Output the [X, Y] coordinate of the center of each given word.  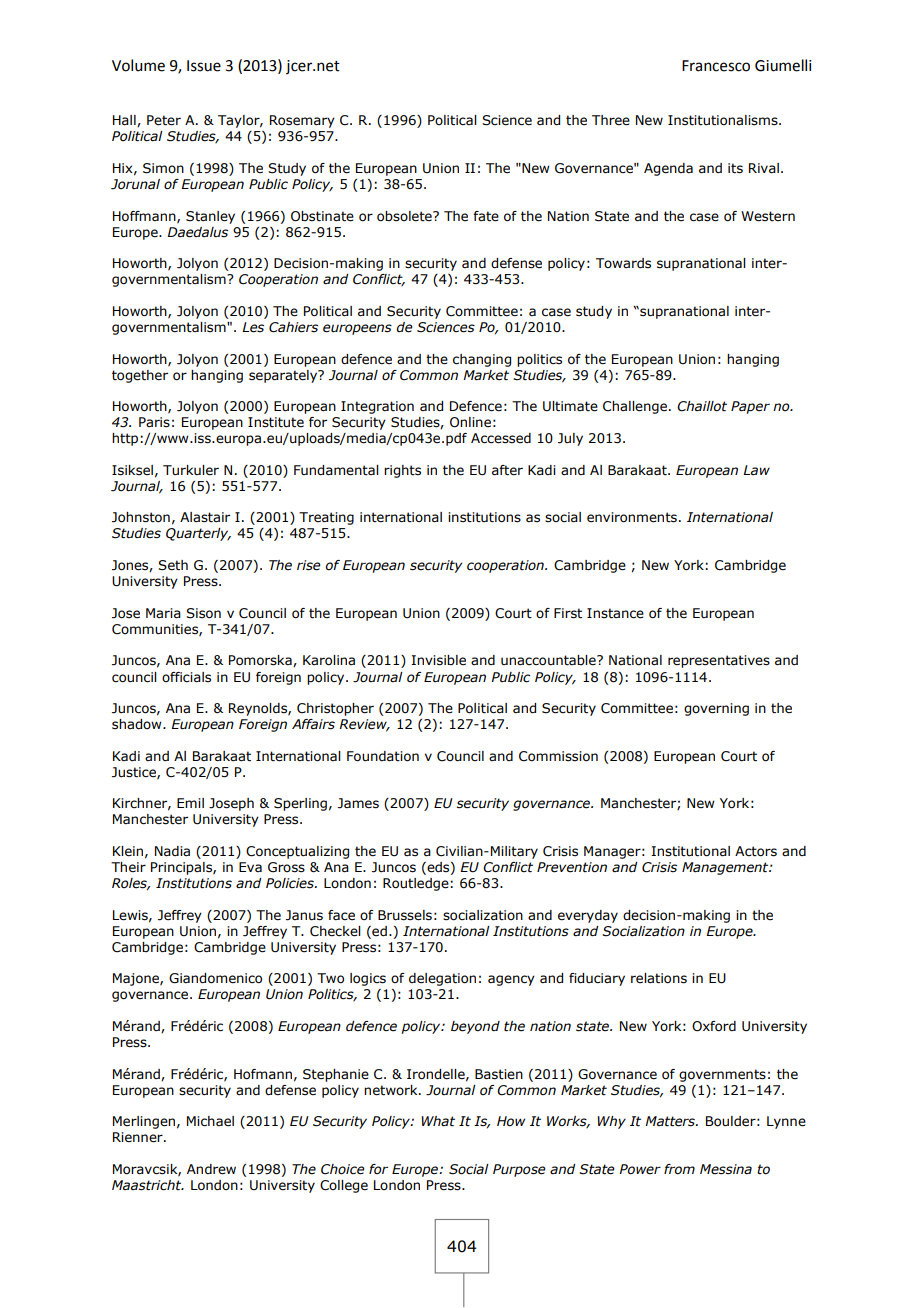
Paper [750, 407]
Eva [250, 867]
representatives [719, 661]
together [140, 376]
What [438, 1121]
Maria [163, 613]
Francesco [716, 66]
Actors [756, 851]
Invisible [438, 660]
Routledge [417, 884]
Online [470, 422]
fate [486, 216]
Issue [204, 66]
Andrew [211, 1169]
